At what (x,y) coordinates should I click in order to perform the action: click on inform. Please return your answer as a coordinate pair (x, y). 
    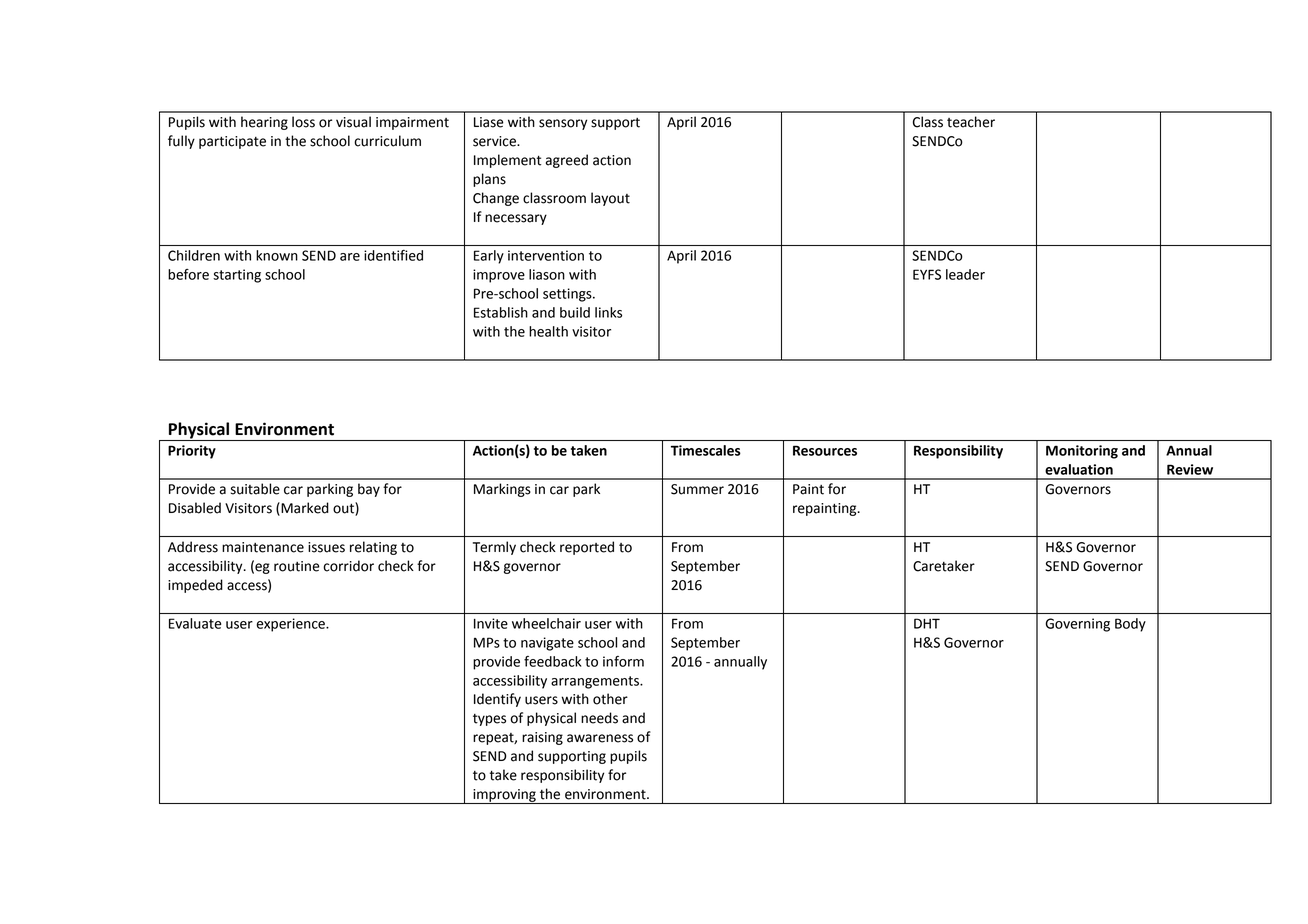
    Looking at the image, I should click on (623, 661).
